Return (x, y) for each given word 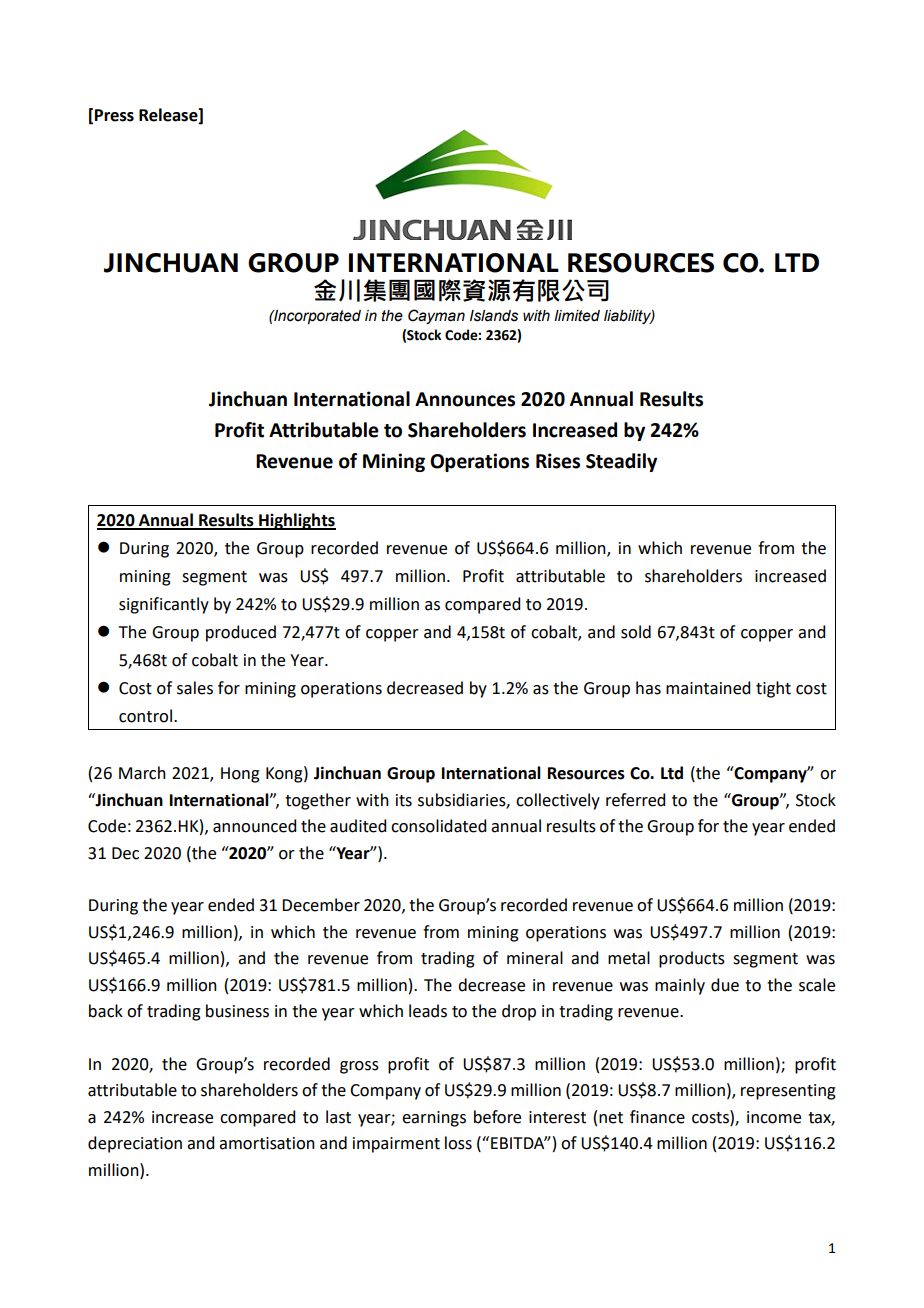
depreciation (135, 1144)
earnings (434, 1119)
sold (636, 632)
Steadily (621, 462)
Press (114, 115)
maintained (708, 688)
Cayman (436, 316)
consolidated (438, 826)
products (692, 959)
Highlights (296, 521)
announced (254, 826)
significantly (164, 605)
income (774, 1117)
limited (577, 316)
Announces (465, 399)
